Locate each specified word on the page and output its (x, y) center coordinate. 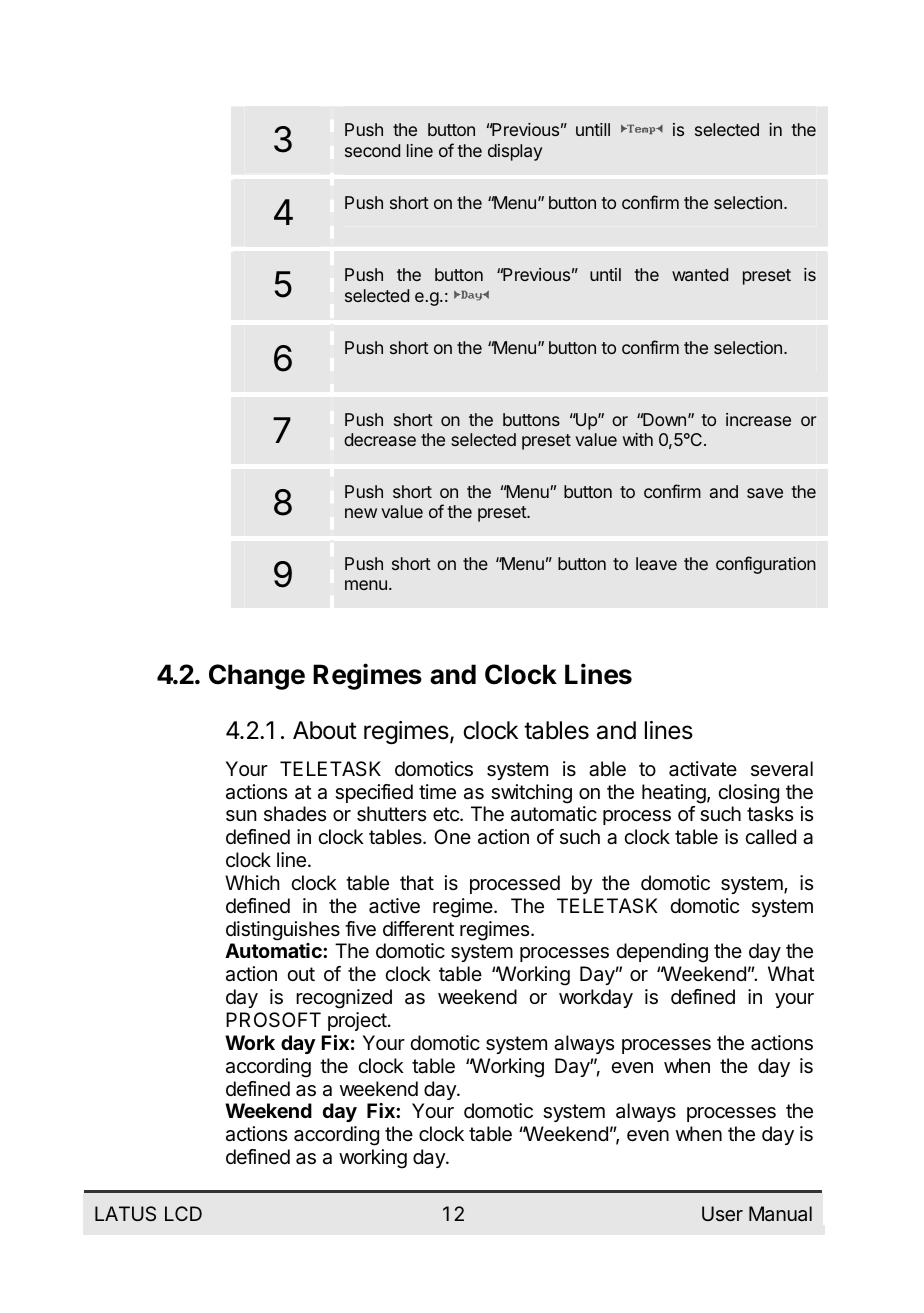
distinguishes (283, 931)
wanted (700, 274)
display (515, 152)
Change (257, 677)
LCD (183, 1213)
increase (758, 419)
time (437, 792)
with (638, 439)
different (418, 929)
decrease (380, 439)
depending (662, 953)
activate (703, 769)
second (372, 150)
